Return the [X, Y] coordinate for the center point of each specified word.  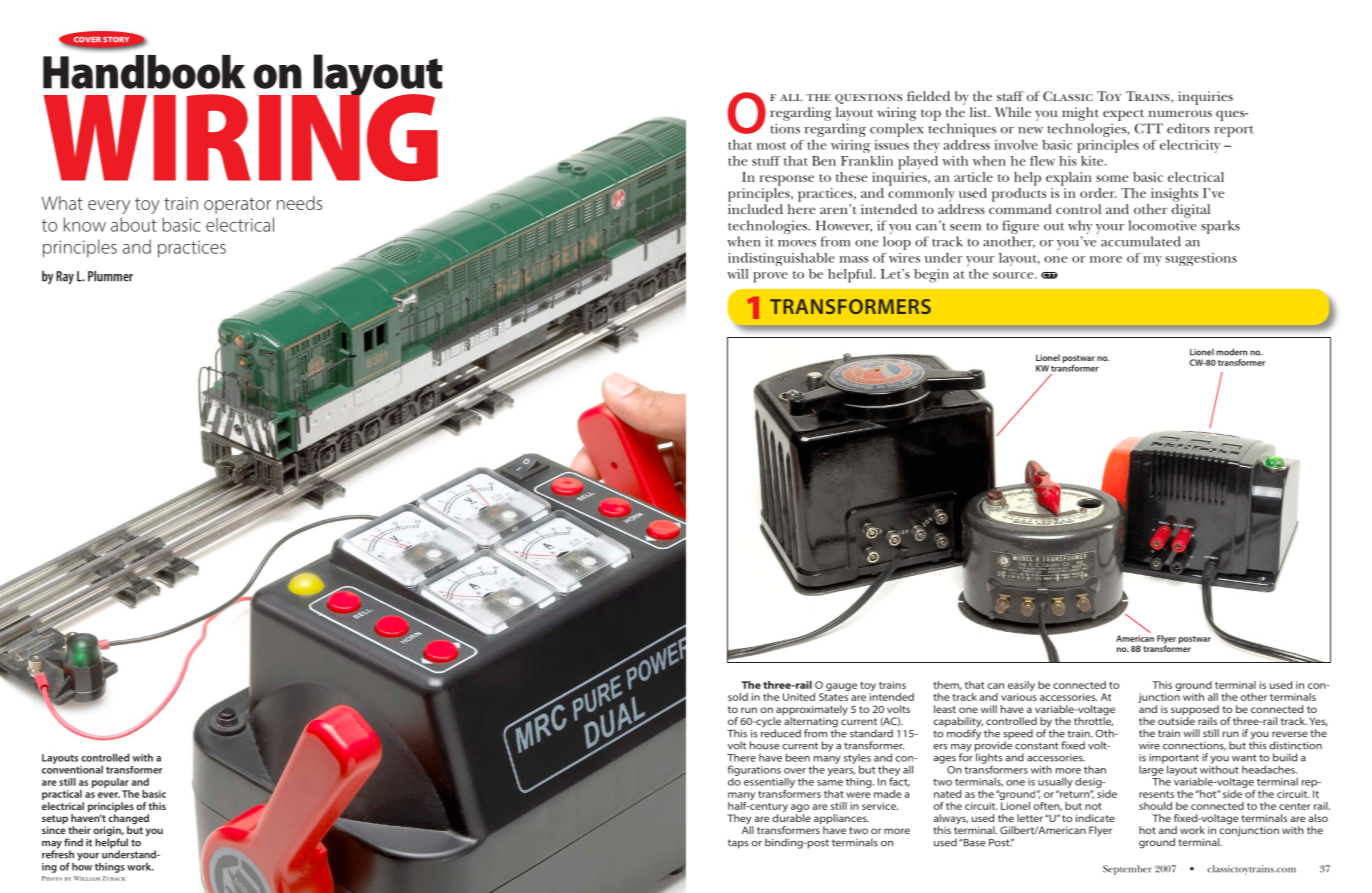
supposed [1195, 711]
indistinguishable [781, 259]
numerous [1180, 113]
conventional [72, 768]
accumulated [1141, 241]
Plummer [110, 276]
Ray [65, 278]
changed [128, 820]
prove [770, 277]
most [771, 146]
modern [1231, 352]
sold [738, 697]
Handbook [144, 72]
